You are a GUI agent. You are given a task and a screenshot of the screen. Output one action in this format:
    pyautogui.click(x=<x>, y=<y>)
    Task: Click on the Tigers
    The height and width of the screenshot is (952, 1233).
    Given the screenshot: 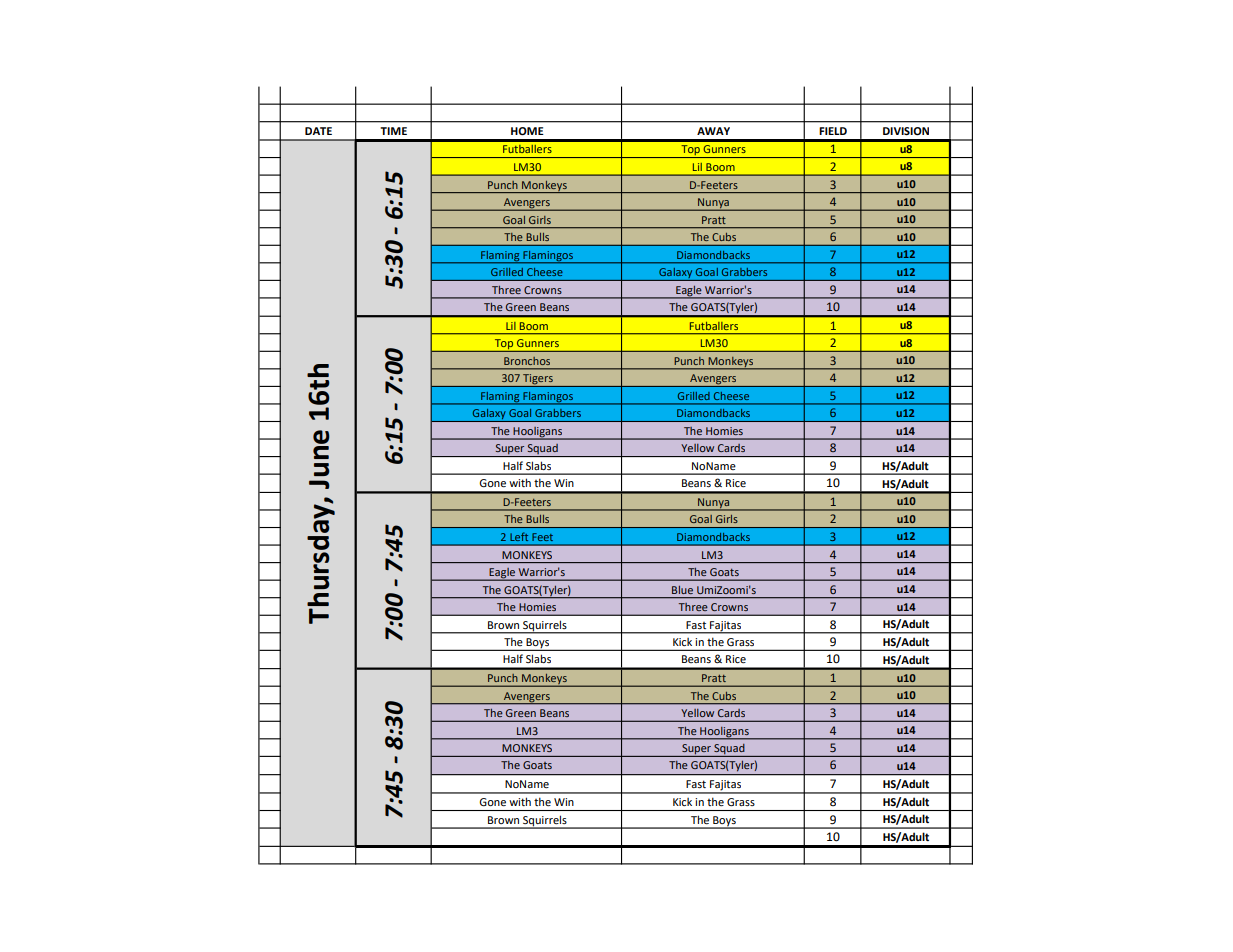 What is the action you would take?
    pyautogui.click(x=538, y=380)
